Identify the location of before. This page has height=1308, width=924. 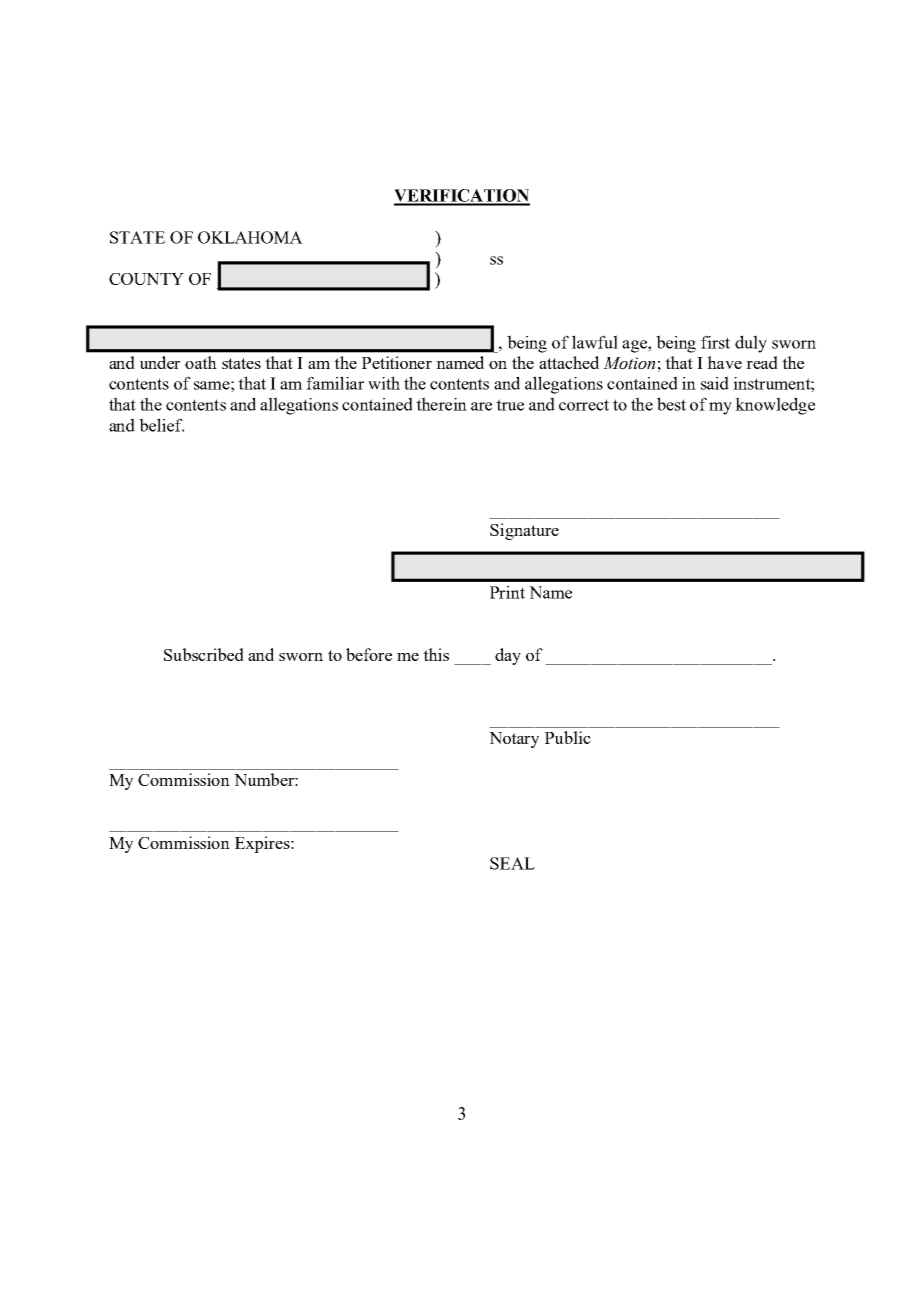
(369, 654).
